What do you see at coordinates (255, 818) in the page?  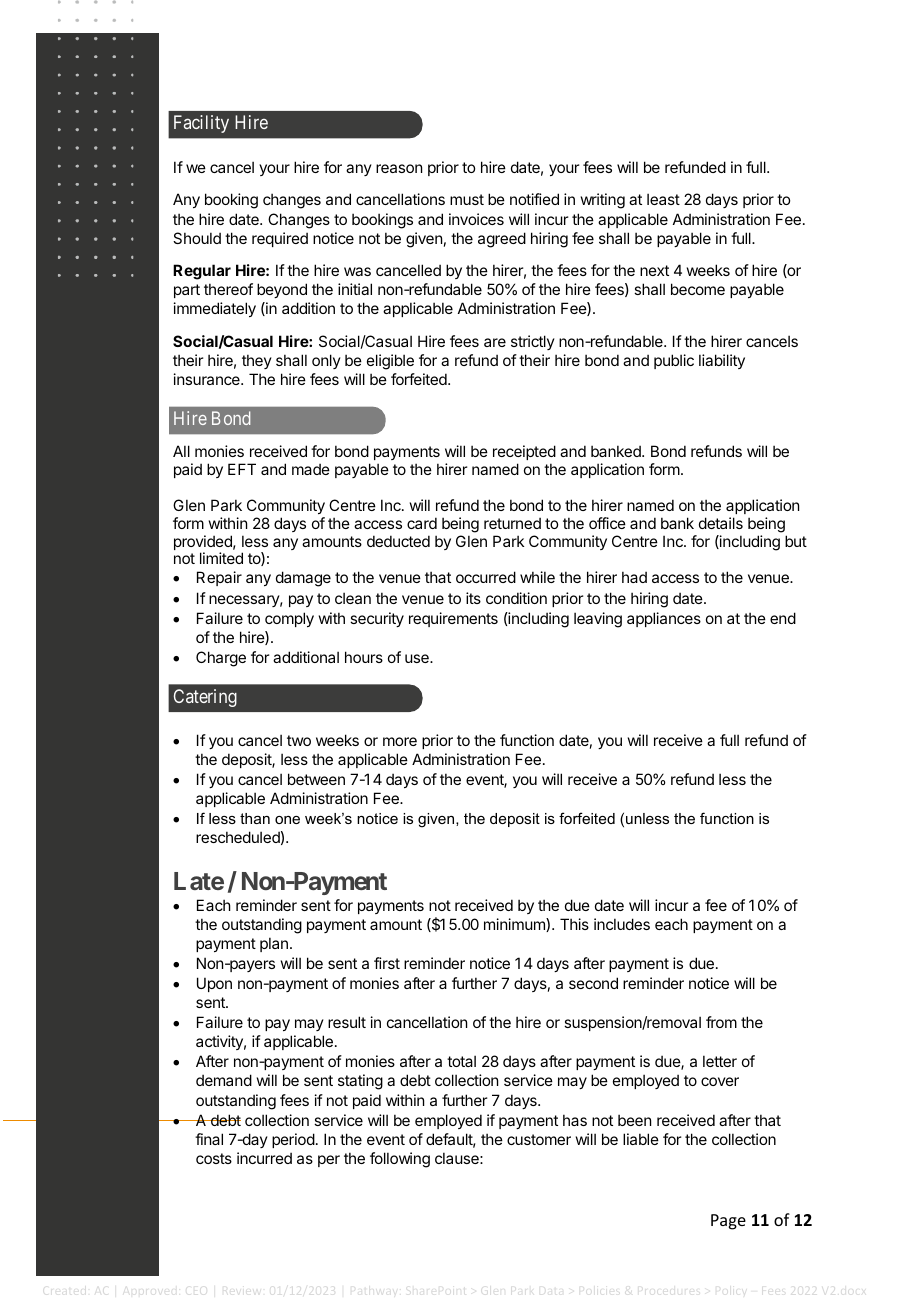 I see `than` at bounding box center [255, 818].
